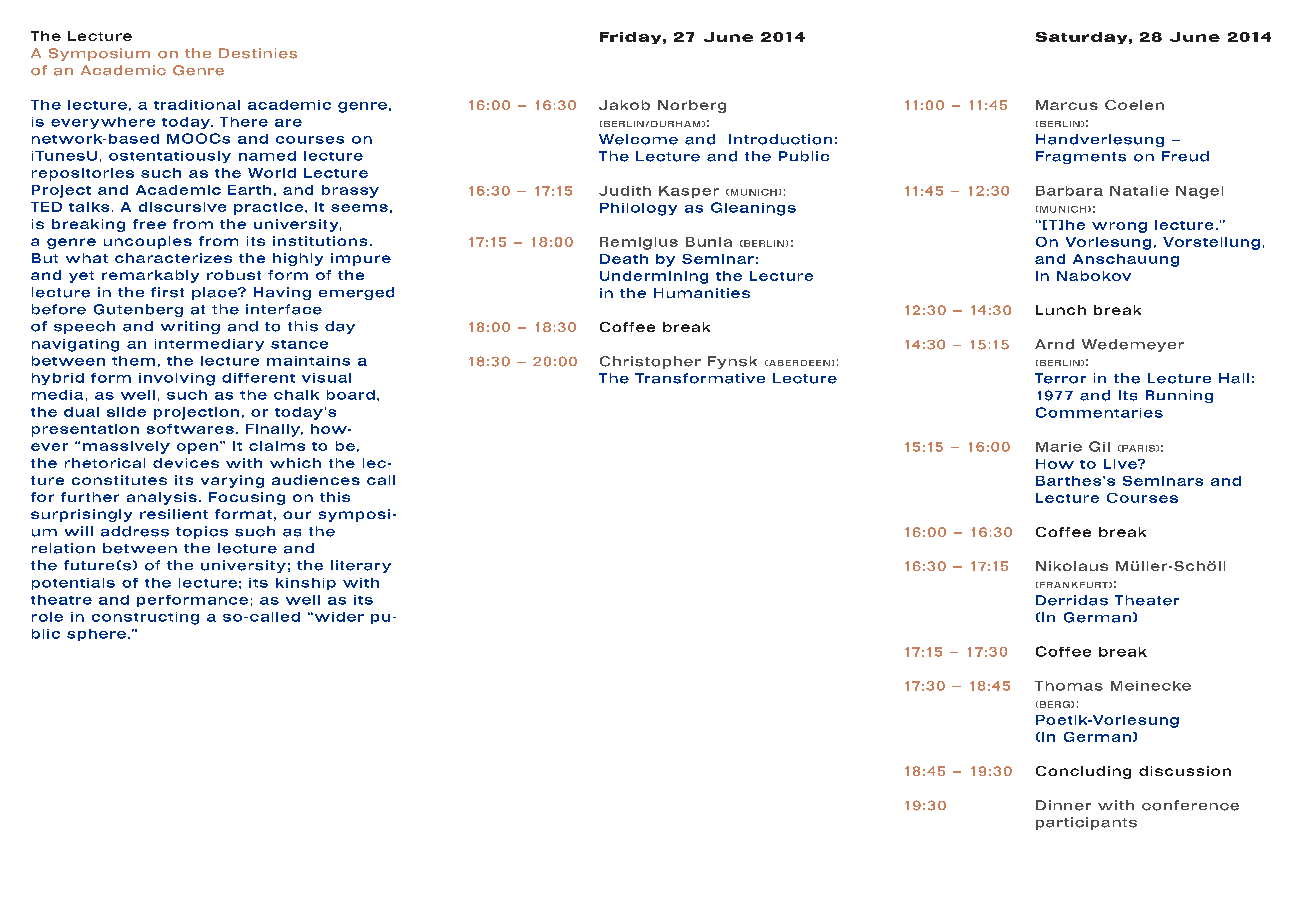  Describe the element at coordinates (338, 617) in the document. I see `wider` at that location.
